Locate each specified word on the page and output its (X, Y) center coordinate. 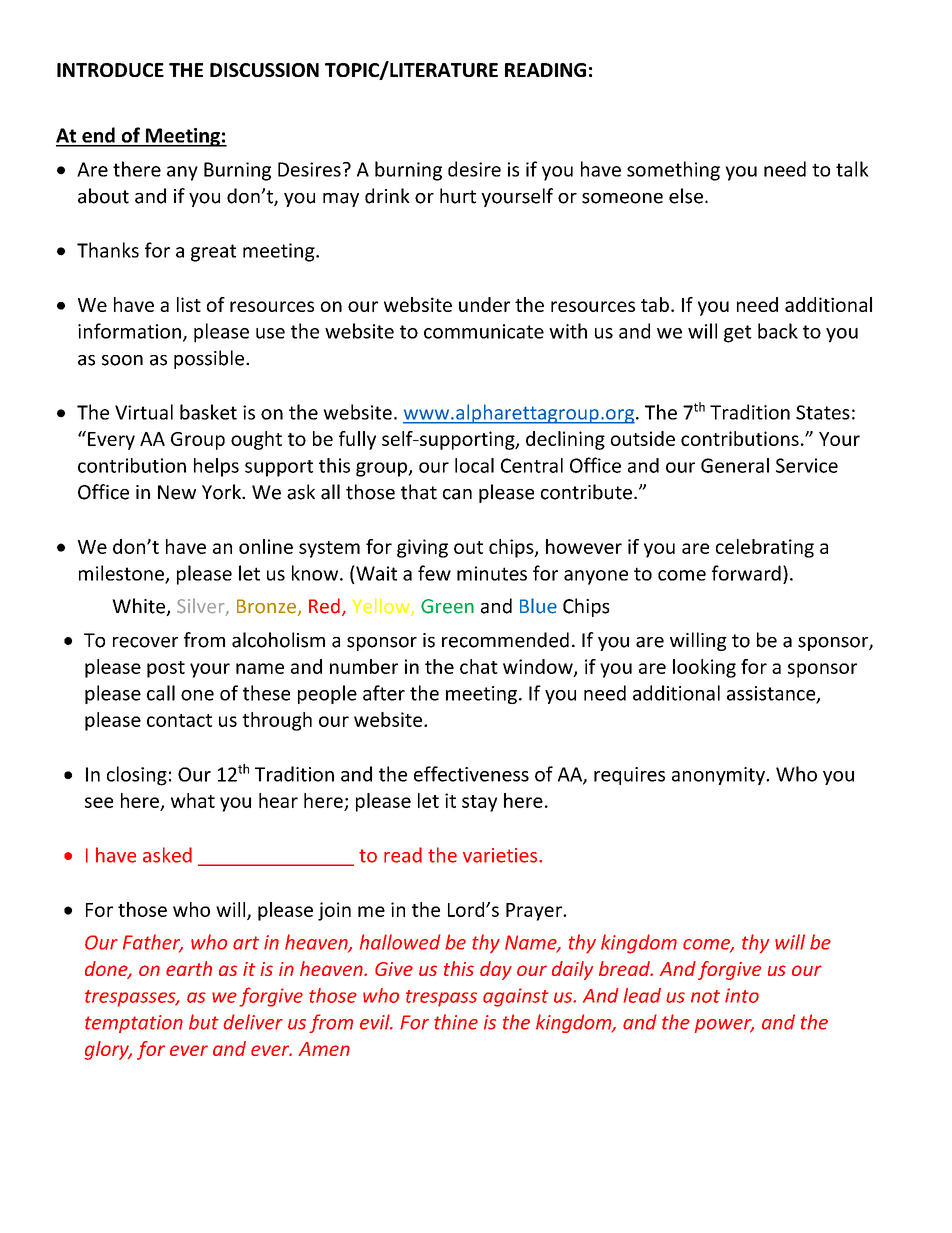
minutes (492, 573)
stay (479, 803)
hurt (458, 196)
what (193, 800)
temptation (134, 1024)
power (724, 1026)
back (778, 331)
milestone (122, 574)
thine (456, 1022)
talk (852, 169)
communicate (484, 331)
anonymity (719, 776)
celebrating (765, 548)
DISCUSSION (264, 70)
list (189, 304)
